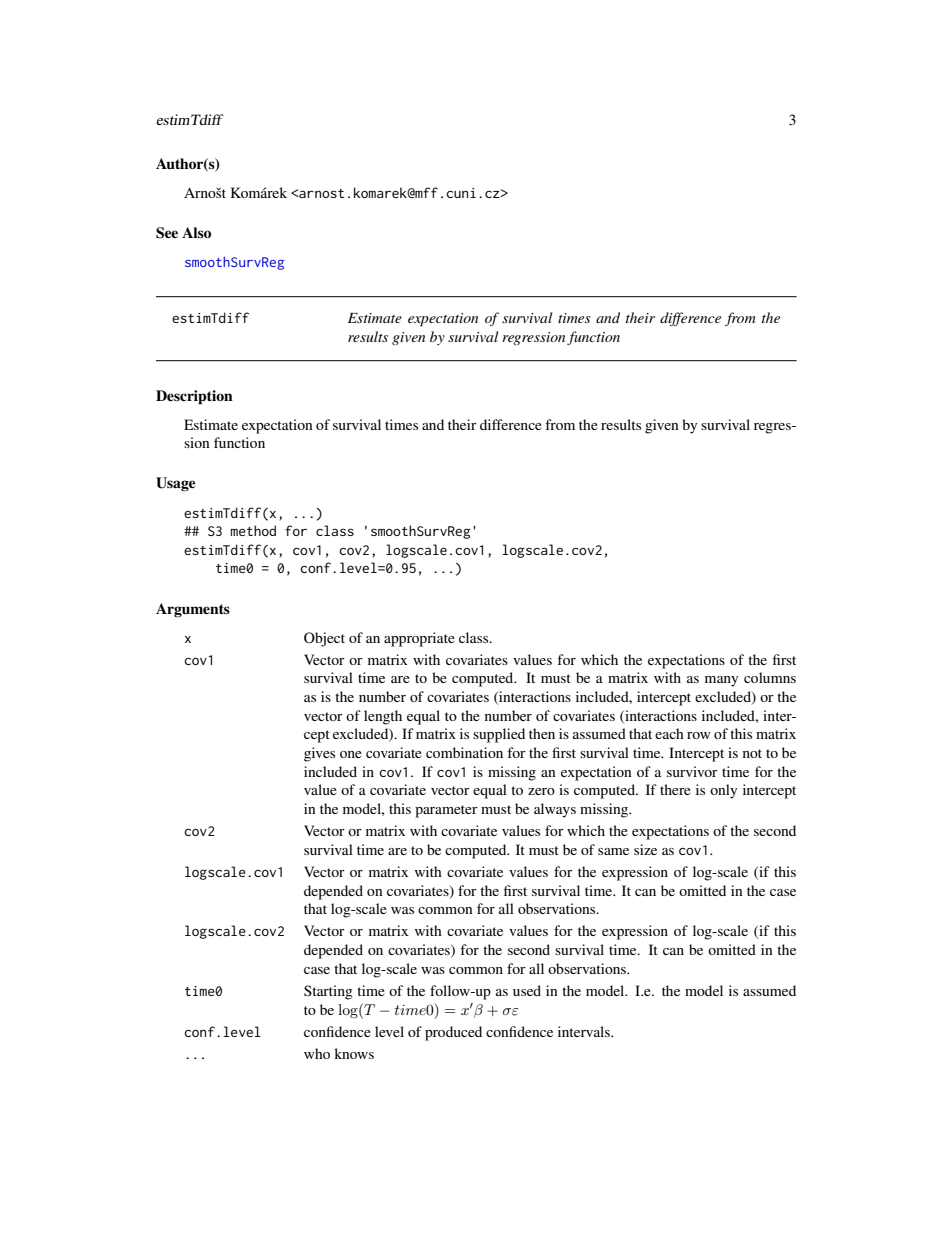 The image size is (952, 1233). What do you see at coordinates (446, 811) in the screenshot?
I see `parameter` at bounding box center [446, 811].
